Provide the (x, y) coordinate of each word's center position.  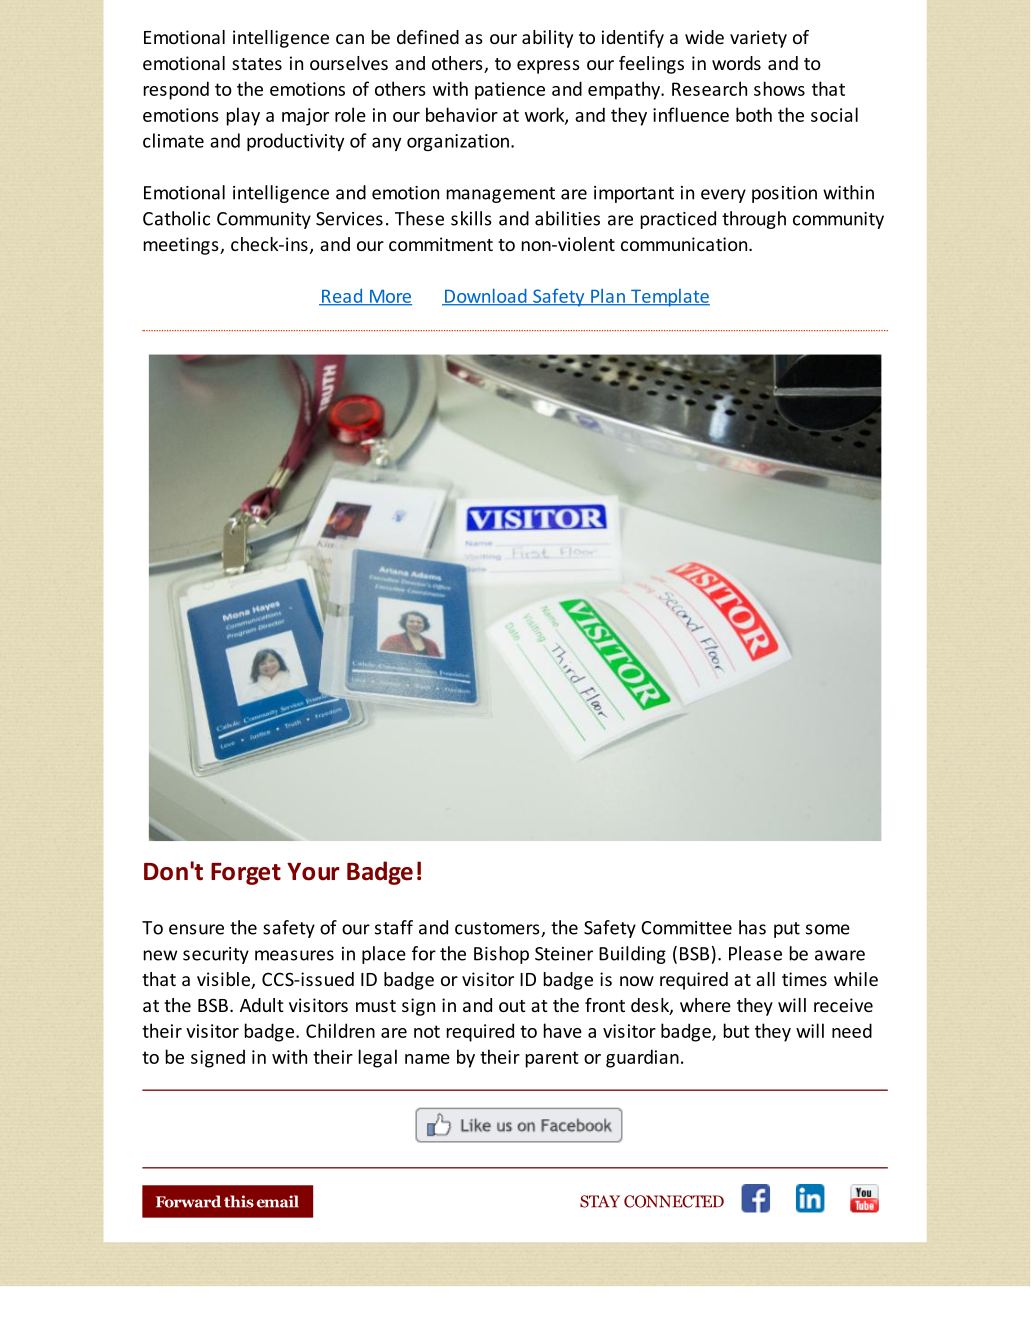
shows (779, 88)
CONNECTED (674, 1201)
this (239, 1201)
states (257, 64)
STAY (600, 1201)
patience (510, 91)
